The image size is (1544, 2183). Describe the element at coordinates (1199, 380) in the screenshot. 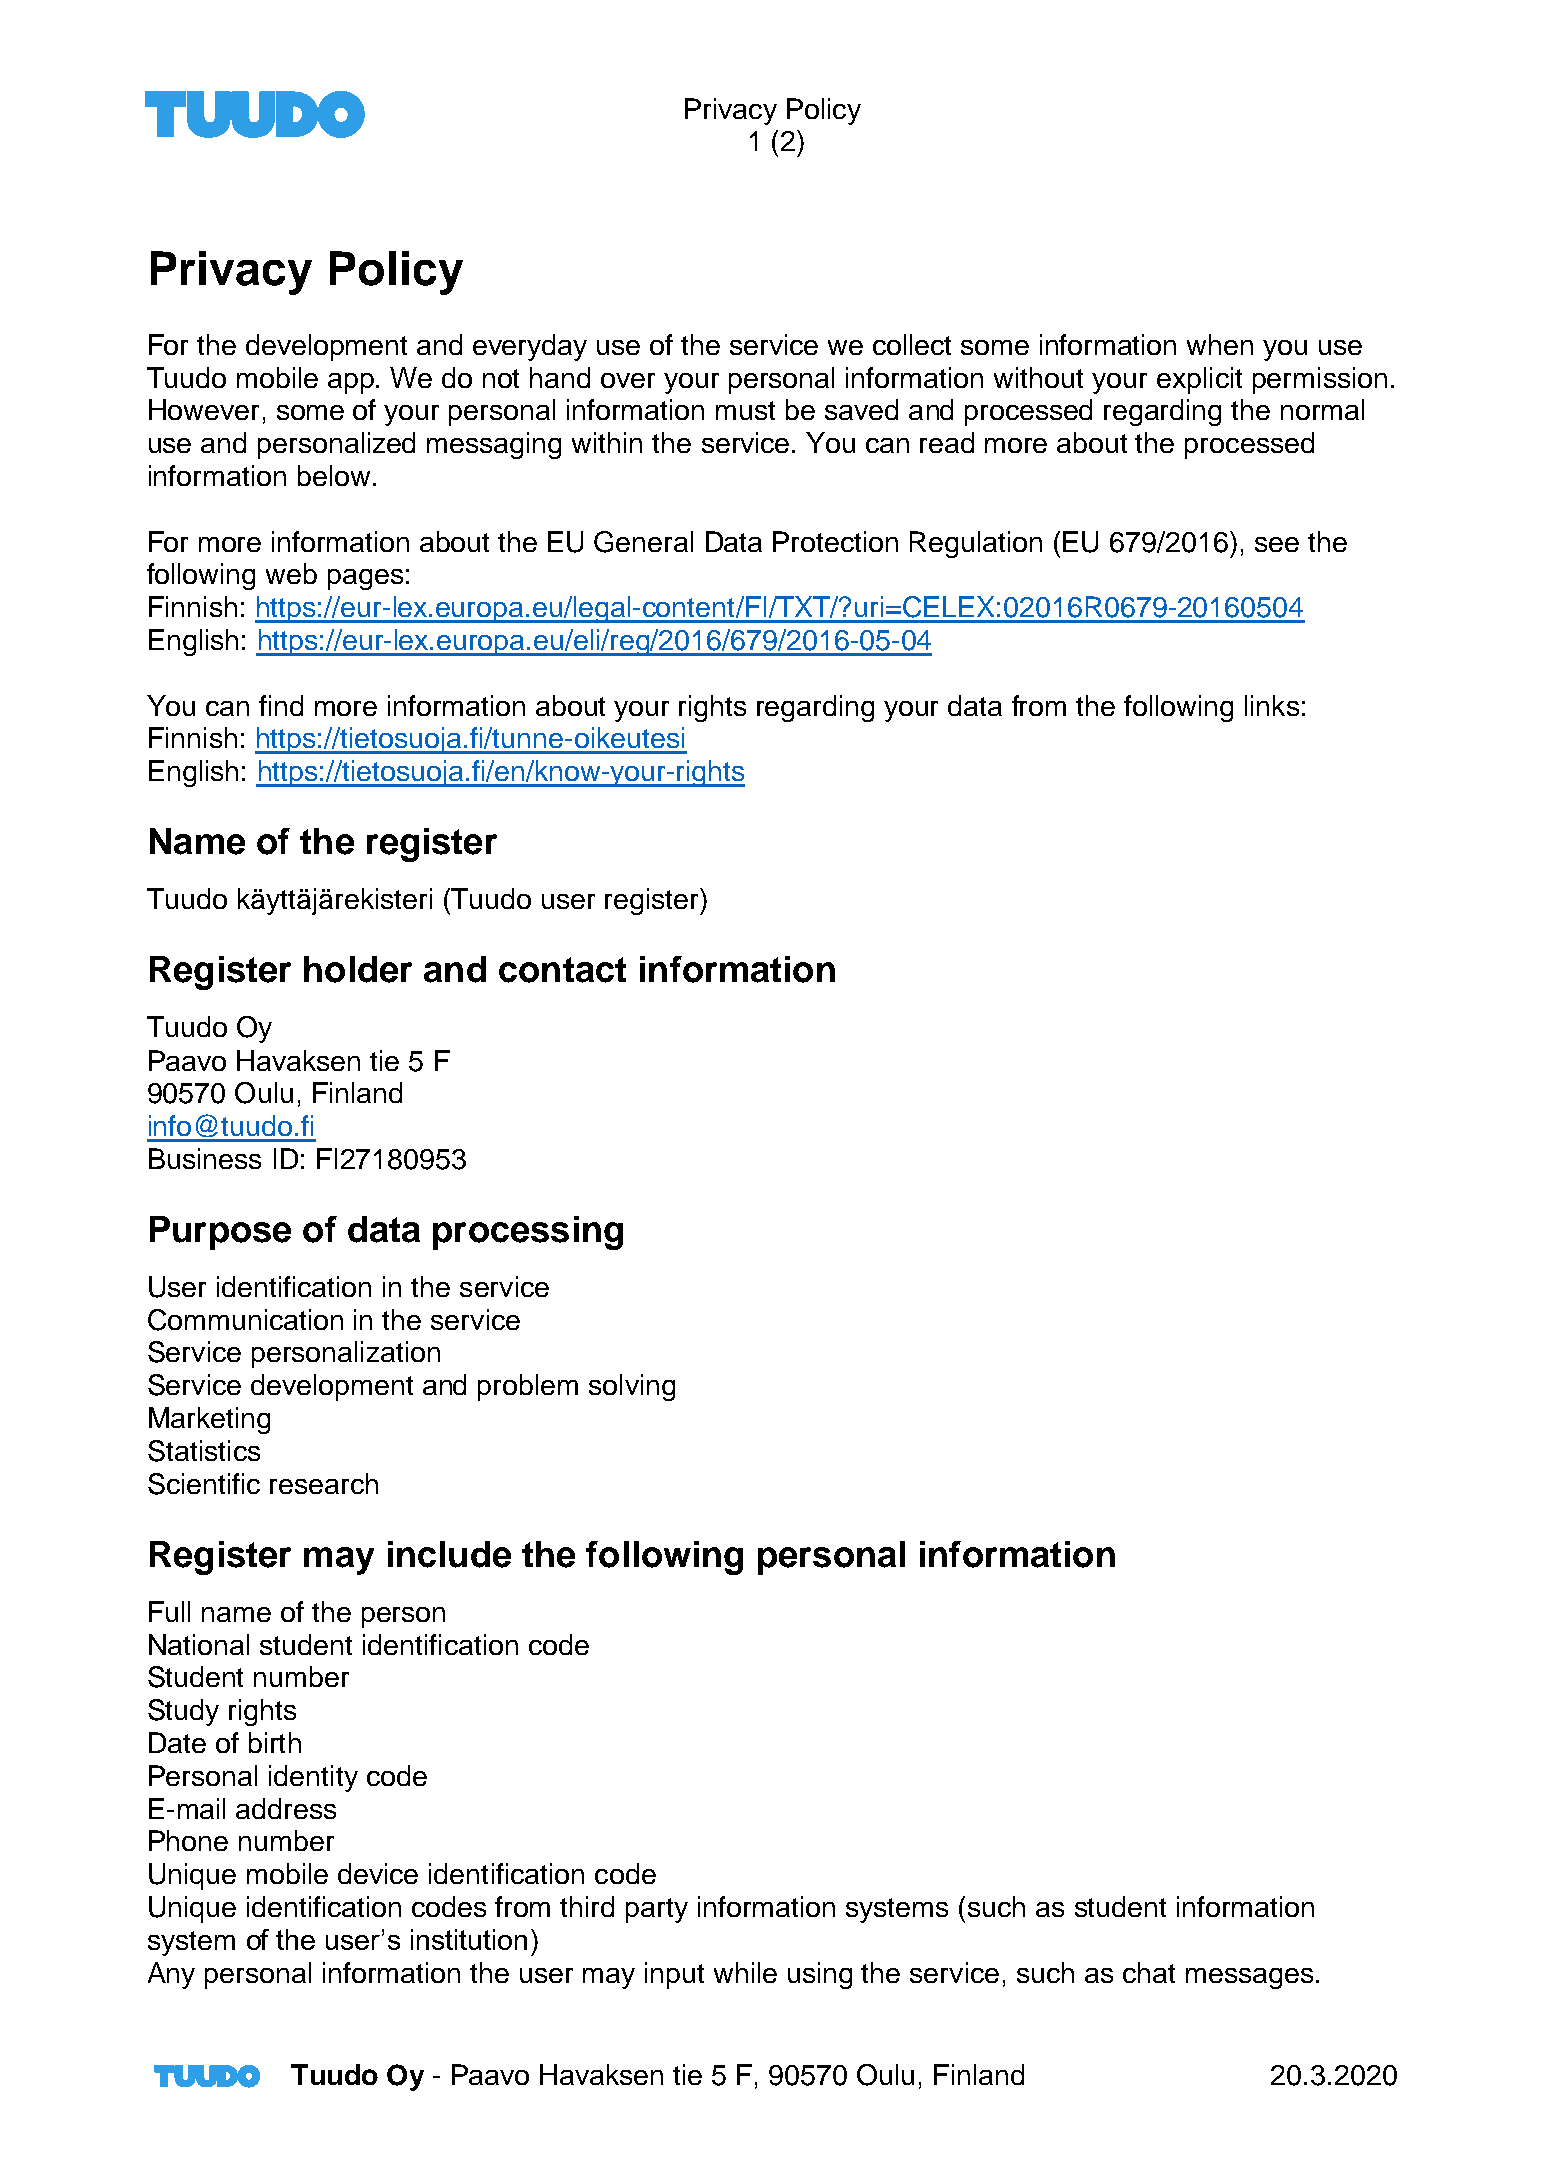

I see `explicit` at that location.
